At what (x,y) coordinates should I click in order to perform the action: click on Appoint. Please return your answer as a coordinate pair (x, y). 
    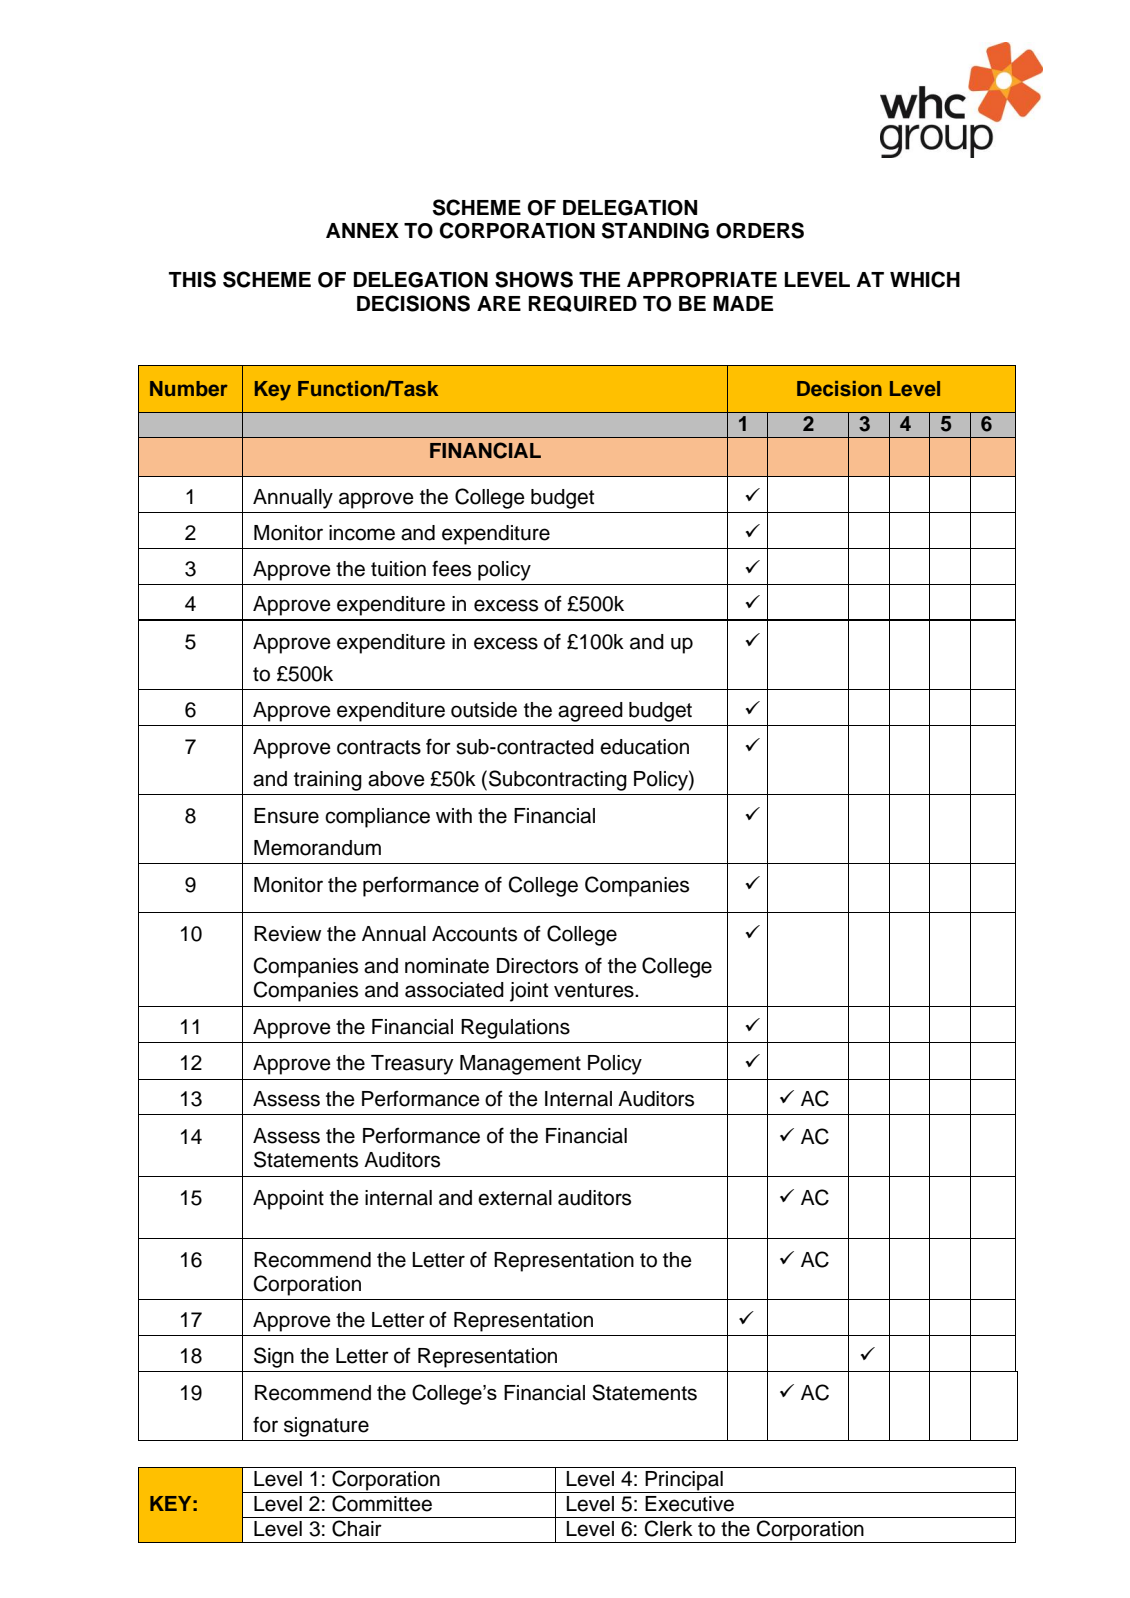
    Looking at the image, I should click on (288, 1200).
